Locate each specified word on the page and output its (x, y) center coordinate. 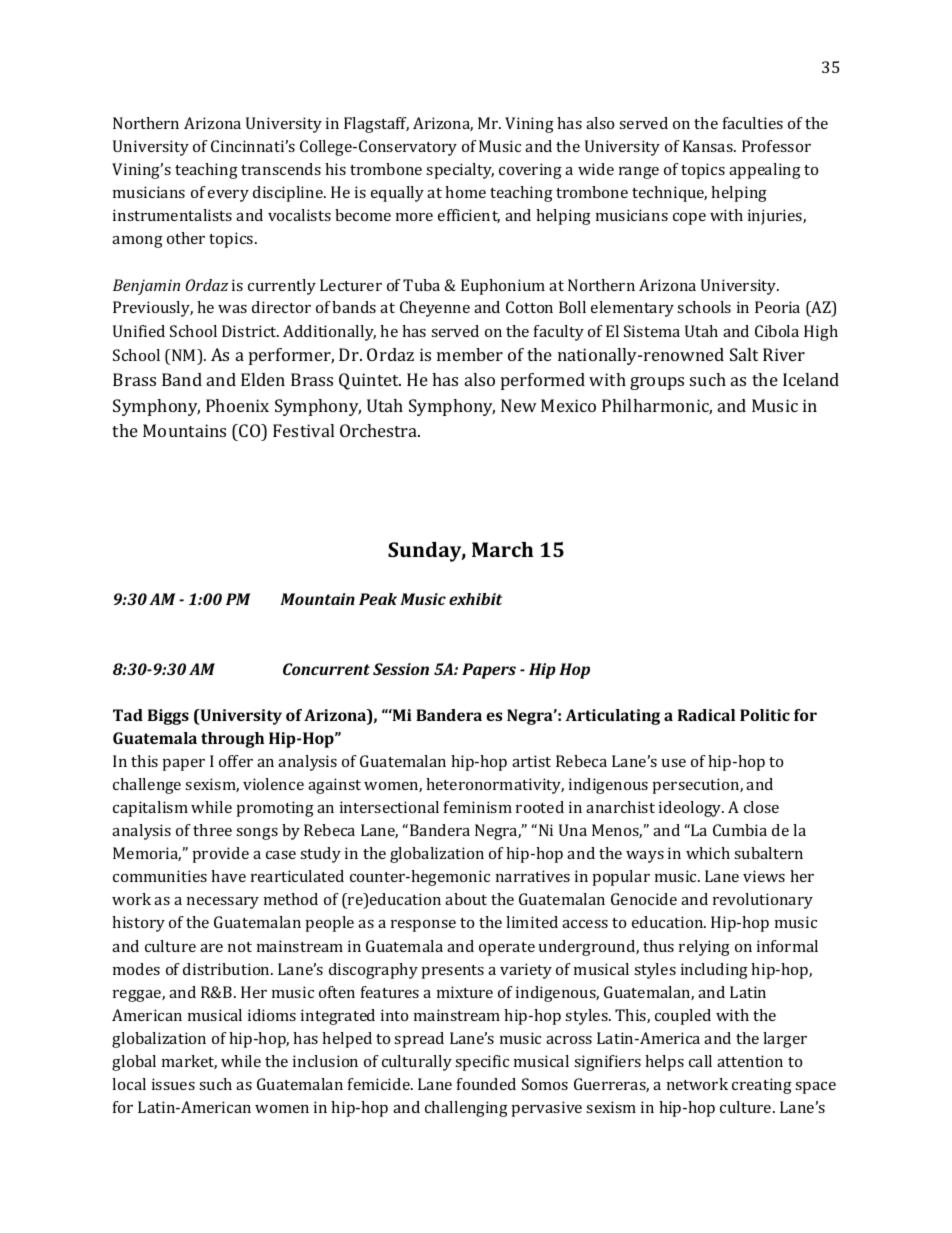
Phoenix (237, 405)
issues (173, 1084)
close (761, 807)
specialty (460, 171)
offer (236, 761)
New (519, 405)
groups (657, 383)
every (228, 196)
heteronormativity (495, 786)
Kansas (709, 146)
